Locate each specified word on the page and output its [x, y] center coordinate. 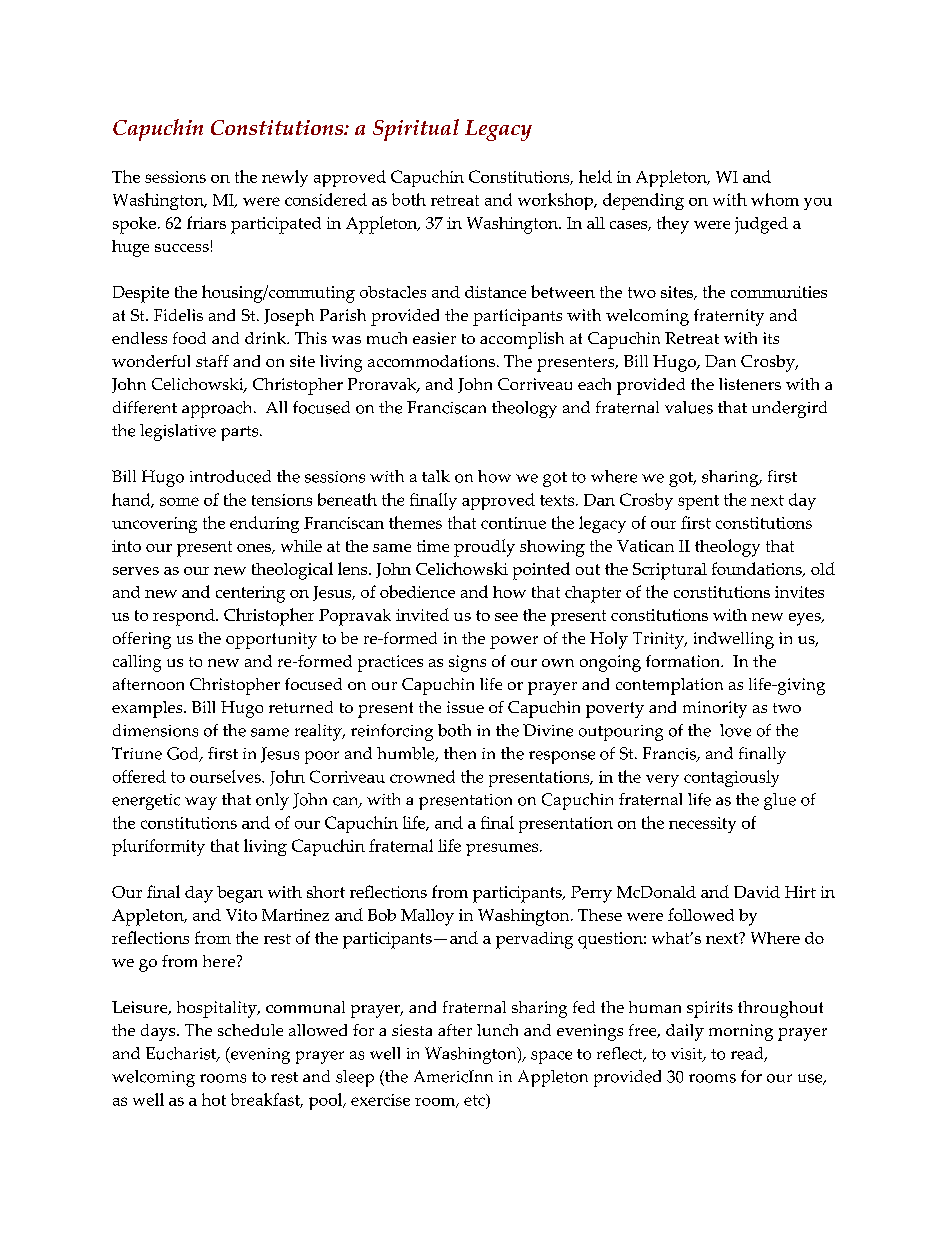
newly [285, 178]
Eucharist [182, 1054]
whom [775, 199]
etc [475, 1100]
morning [741, 1032]
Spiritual [416, 130]
